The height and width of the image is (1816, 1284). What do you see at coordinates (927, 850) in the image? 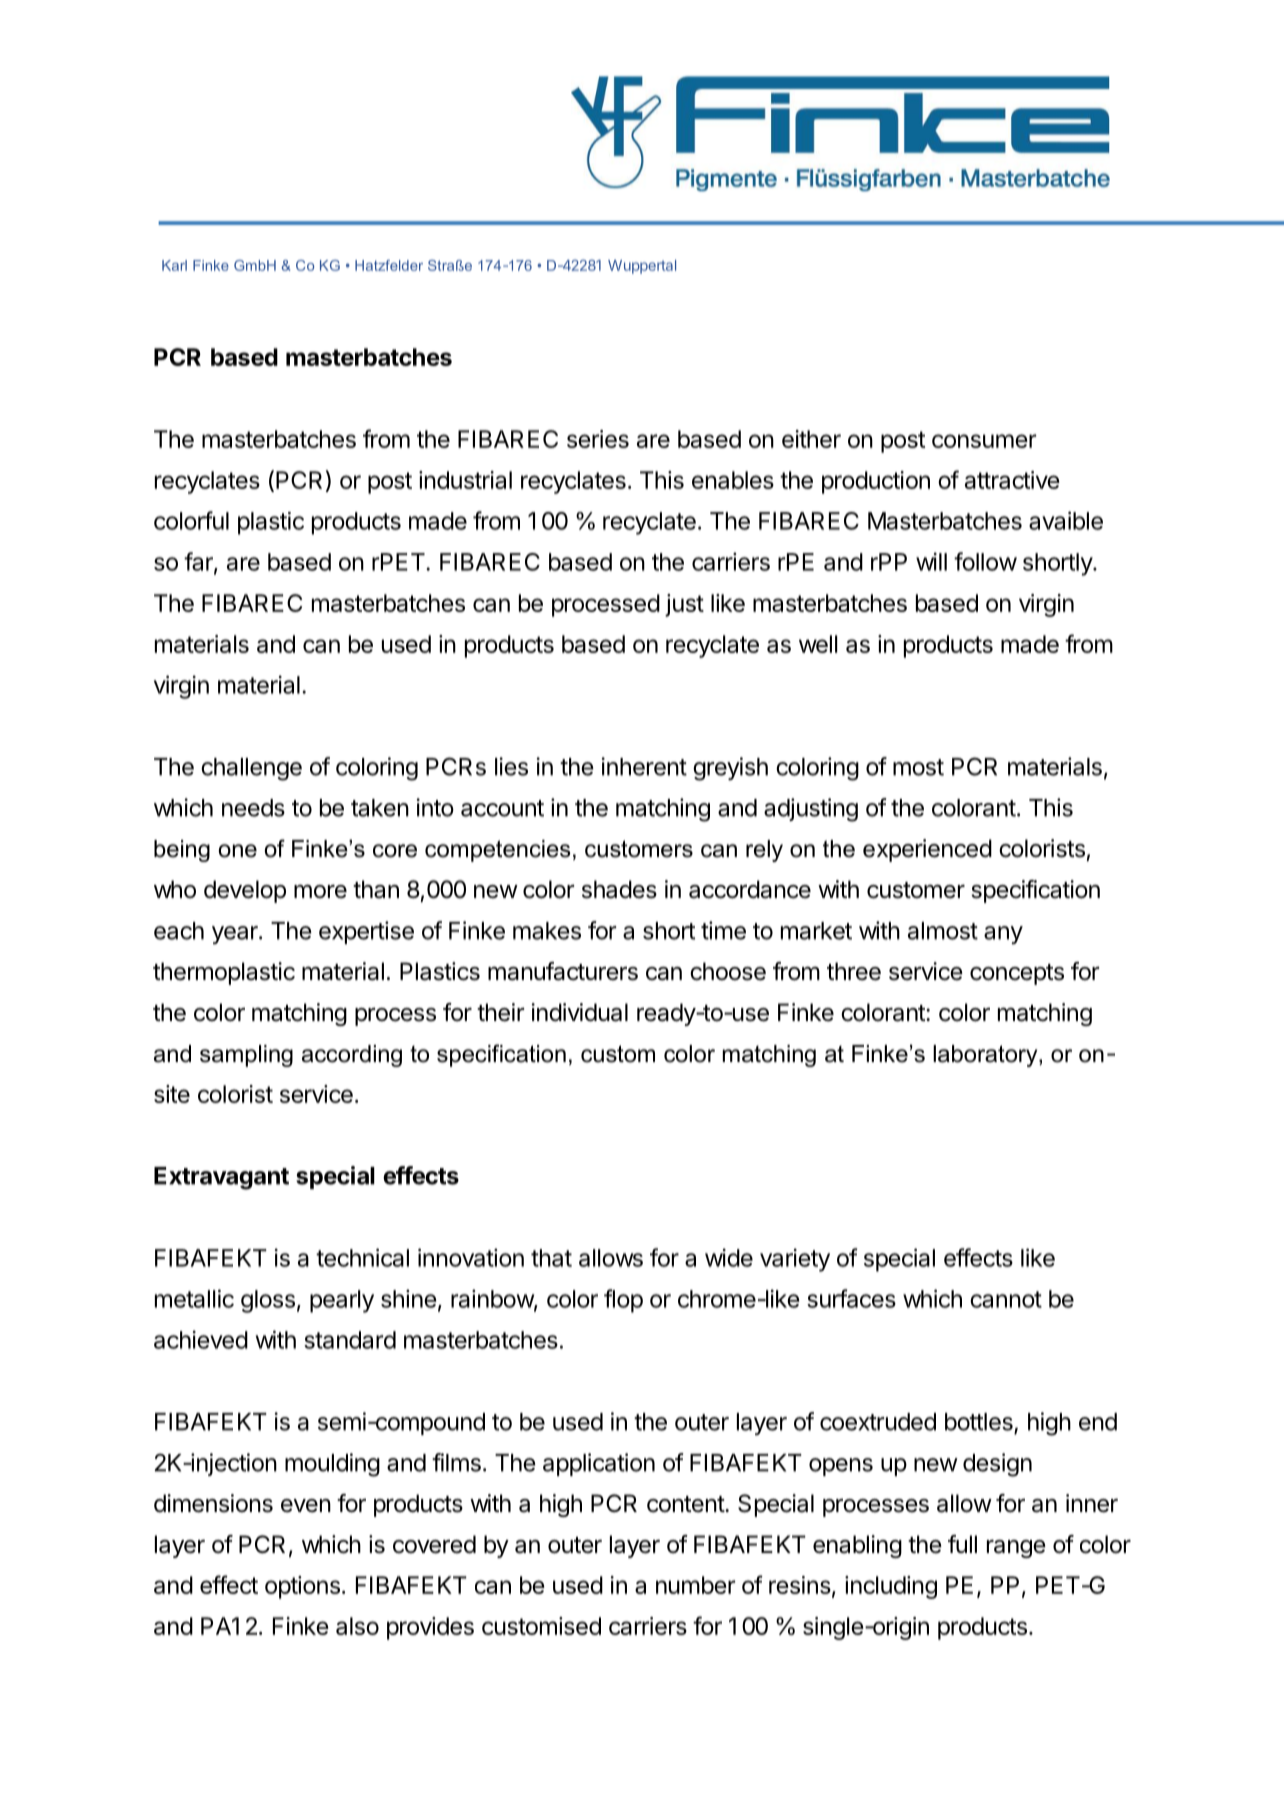
I see `experienced` at bounding box center [927, 850].
